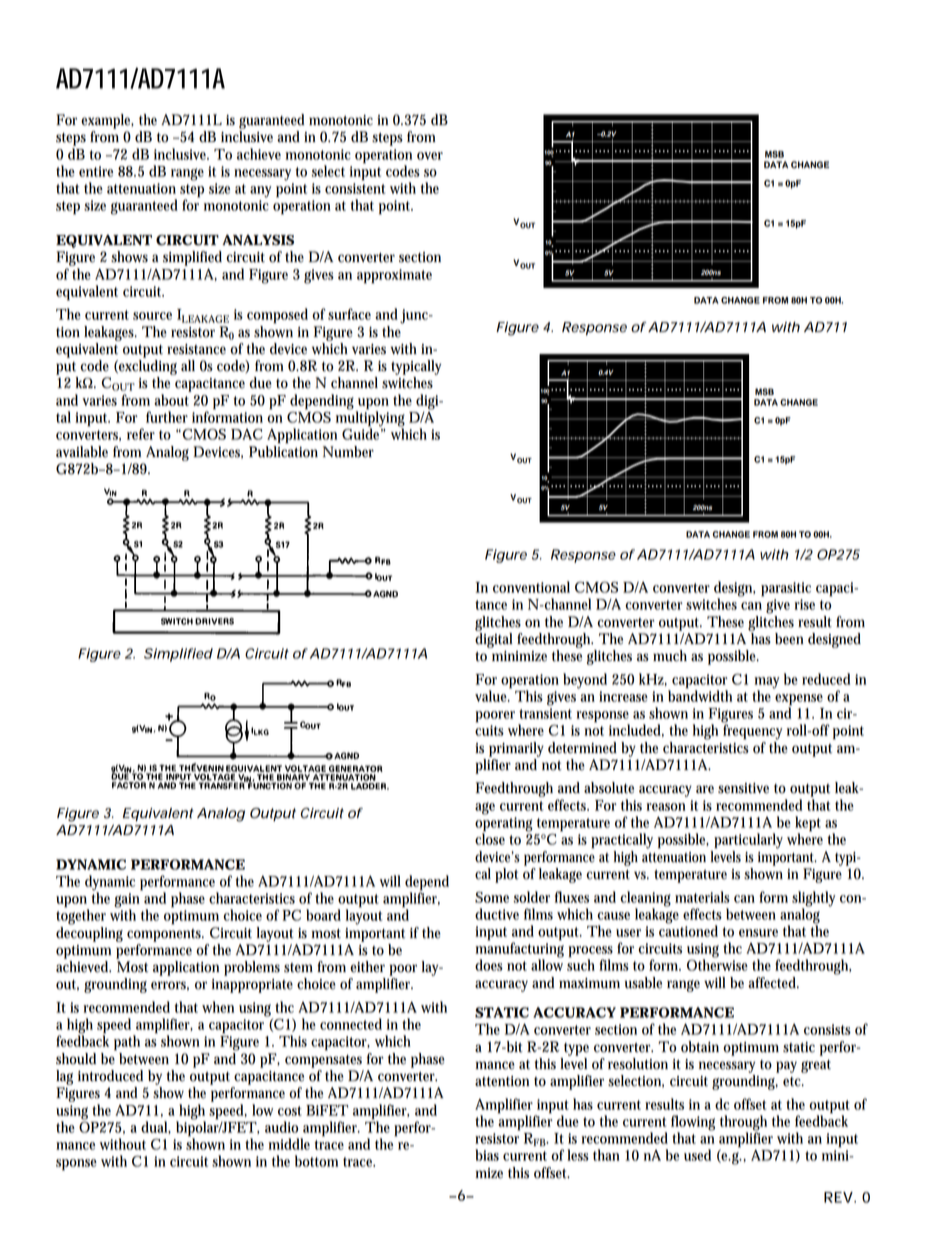 Image resolution: width=952 pixels, height=1233 pixels. What do you see at coordinates (430, 156) in the document?
I see `over` at bounding box center [430, 156].
